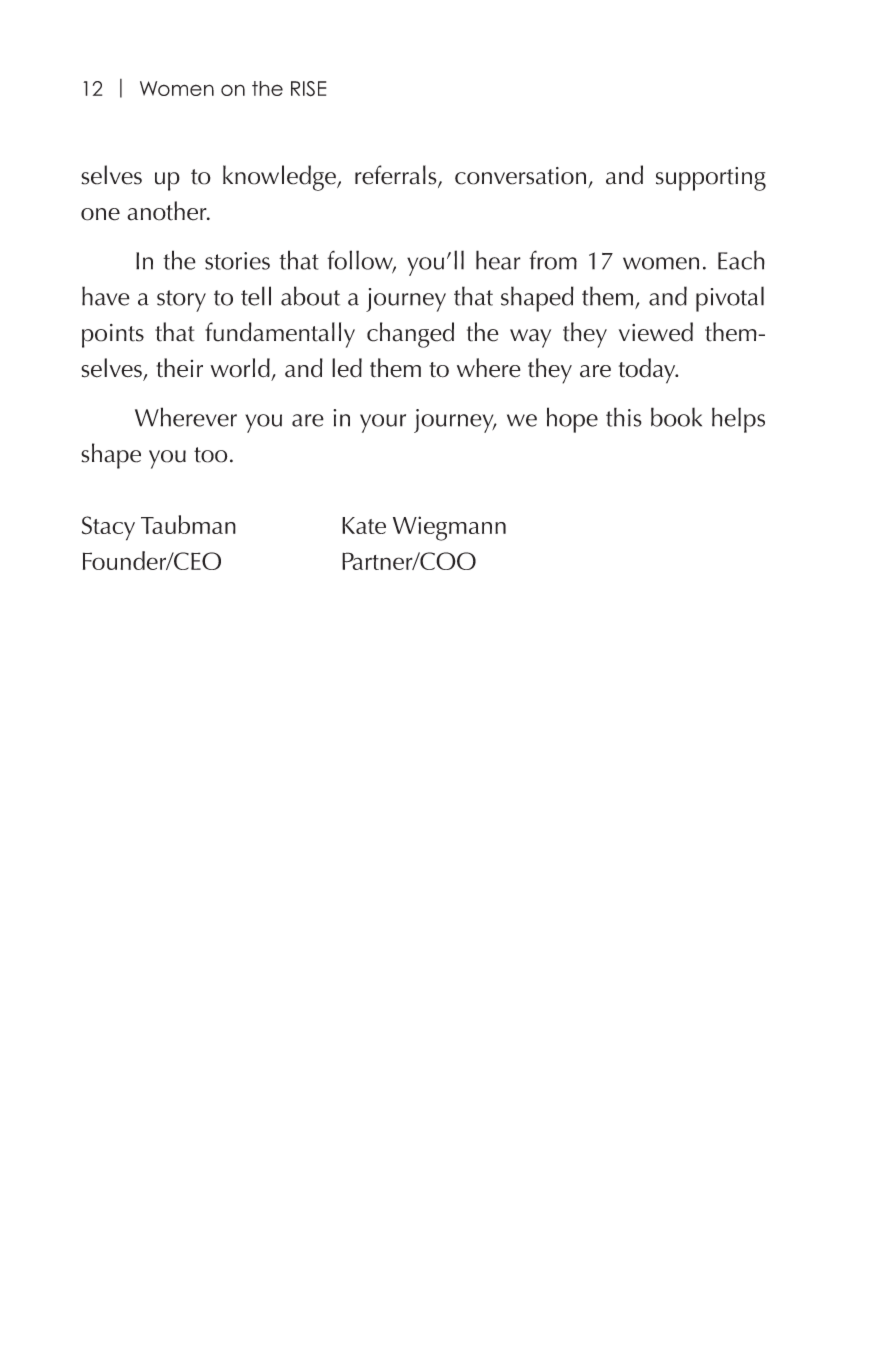 This screenshot has width=887, height=1372. I want to click on referrals, so click(397, 176).
